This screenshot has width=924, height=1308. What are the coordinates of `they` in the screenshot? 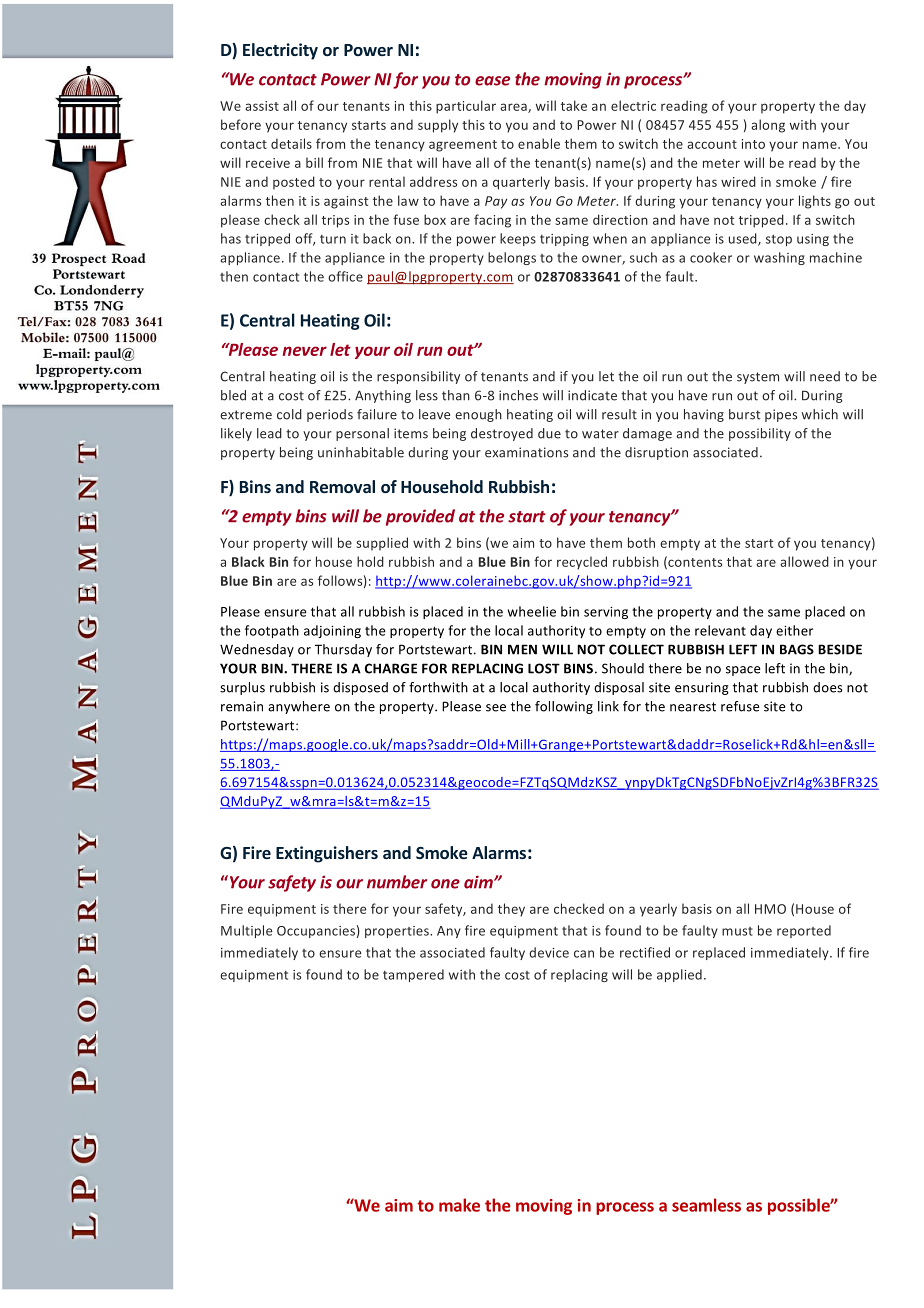 It's located at (511, 910).
